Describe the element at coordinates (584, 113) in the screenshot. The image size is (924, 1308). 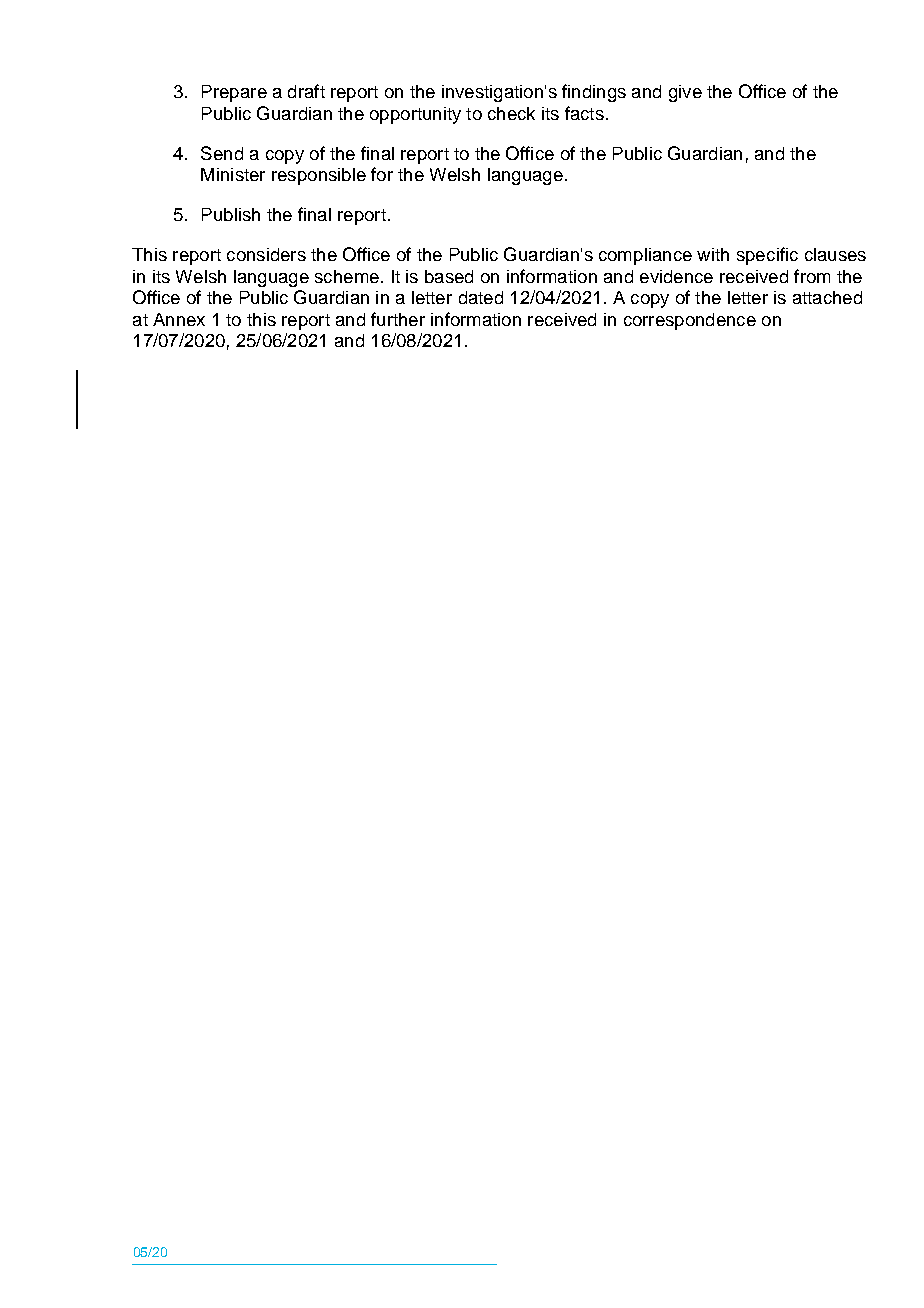
I see `facts` at that location.
